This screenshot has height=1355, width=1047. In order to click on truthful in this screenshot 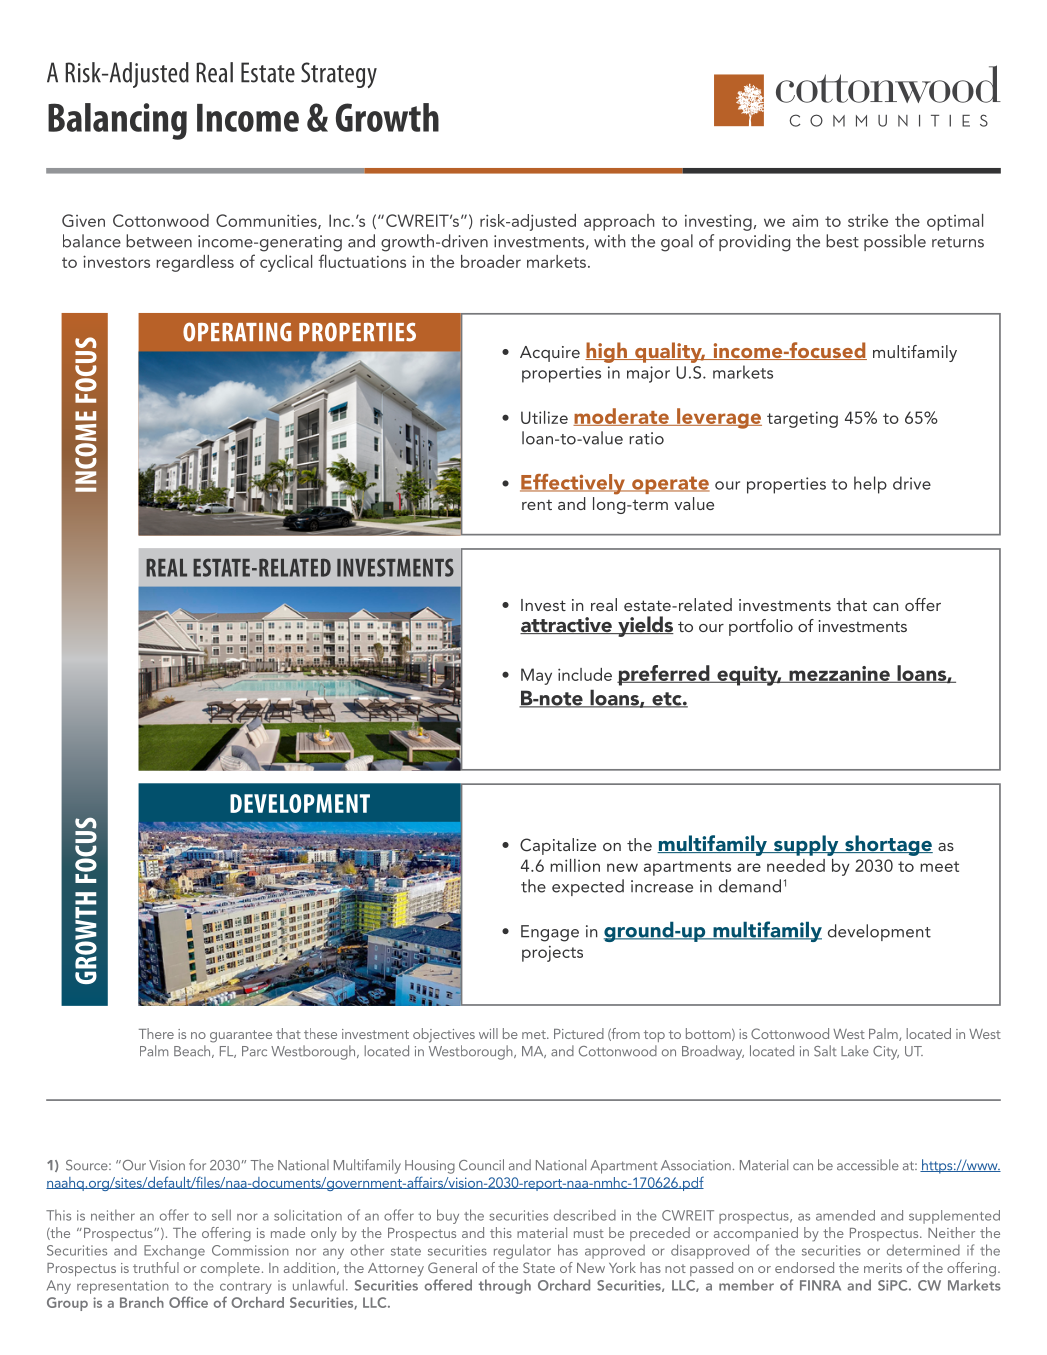, I will do `click(156, 1267)`.
